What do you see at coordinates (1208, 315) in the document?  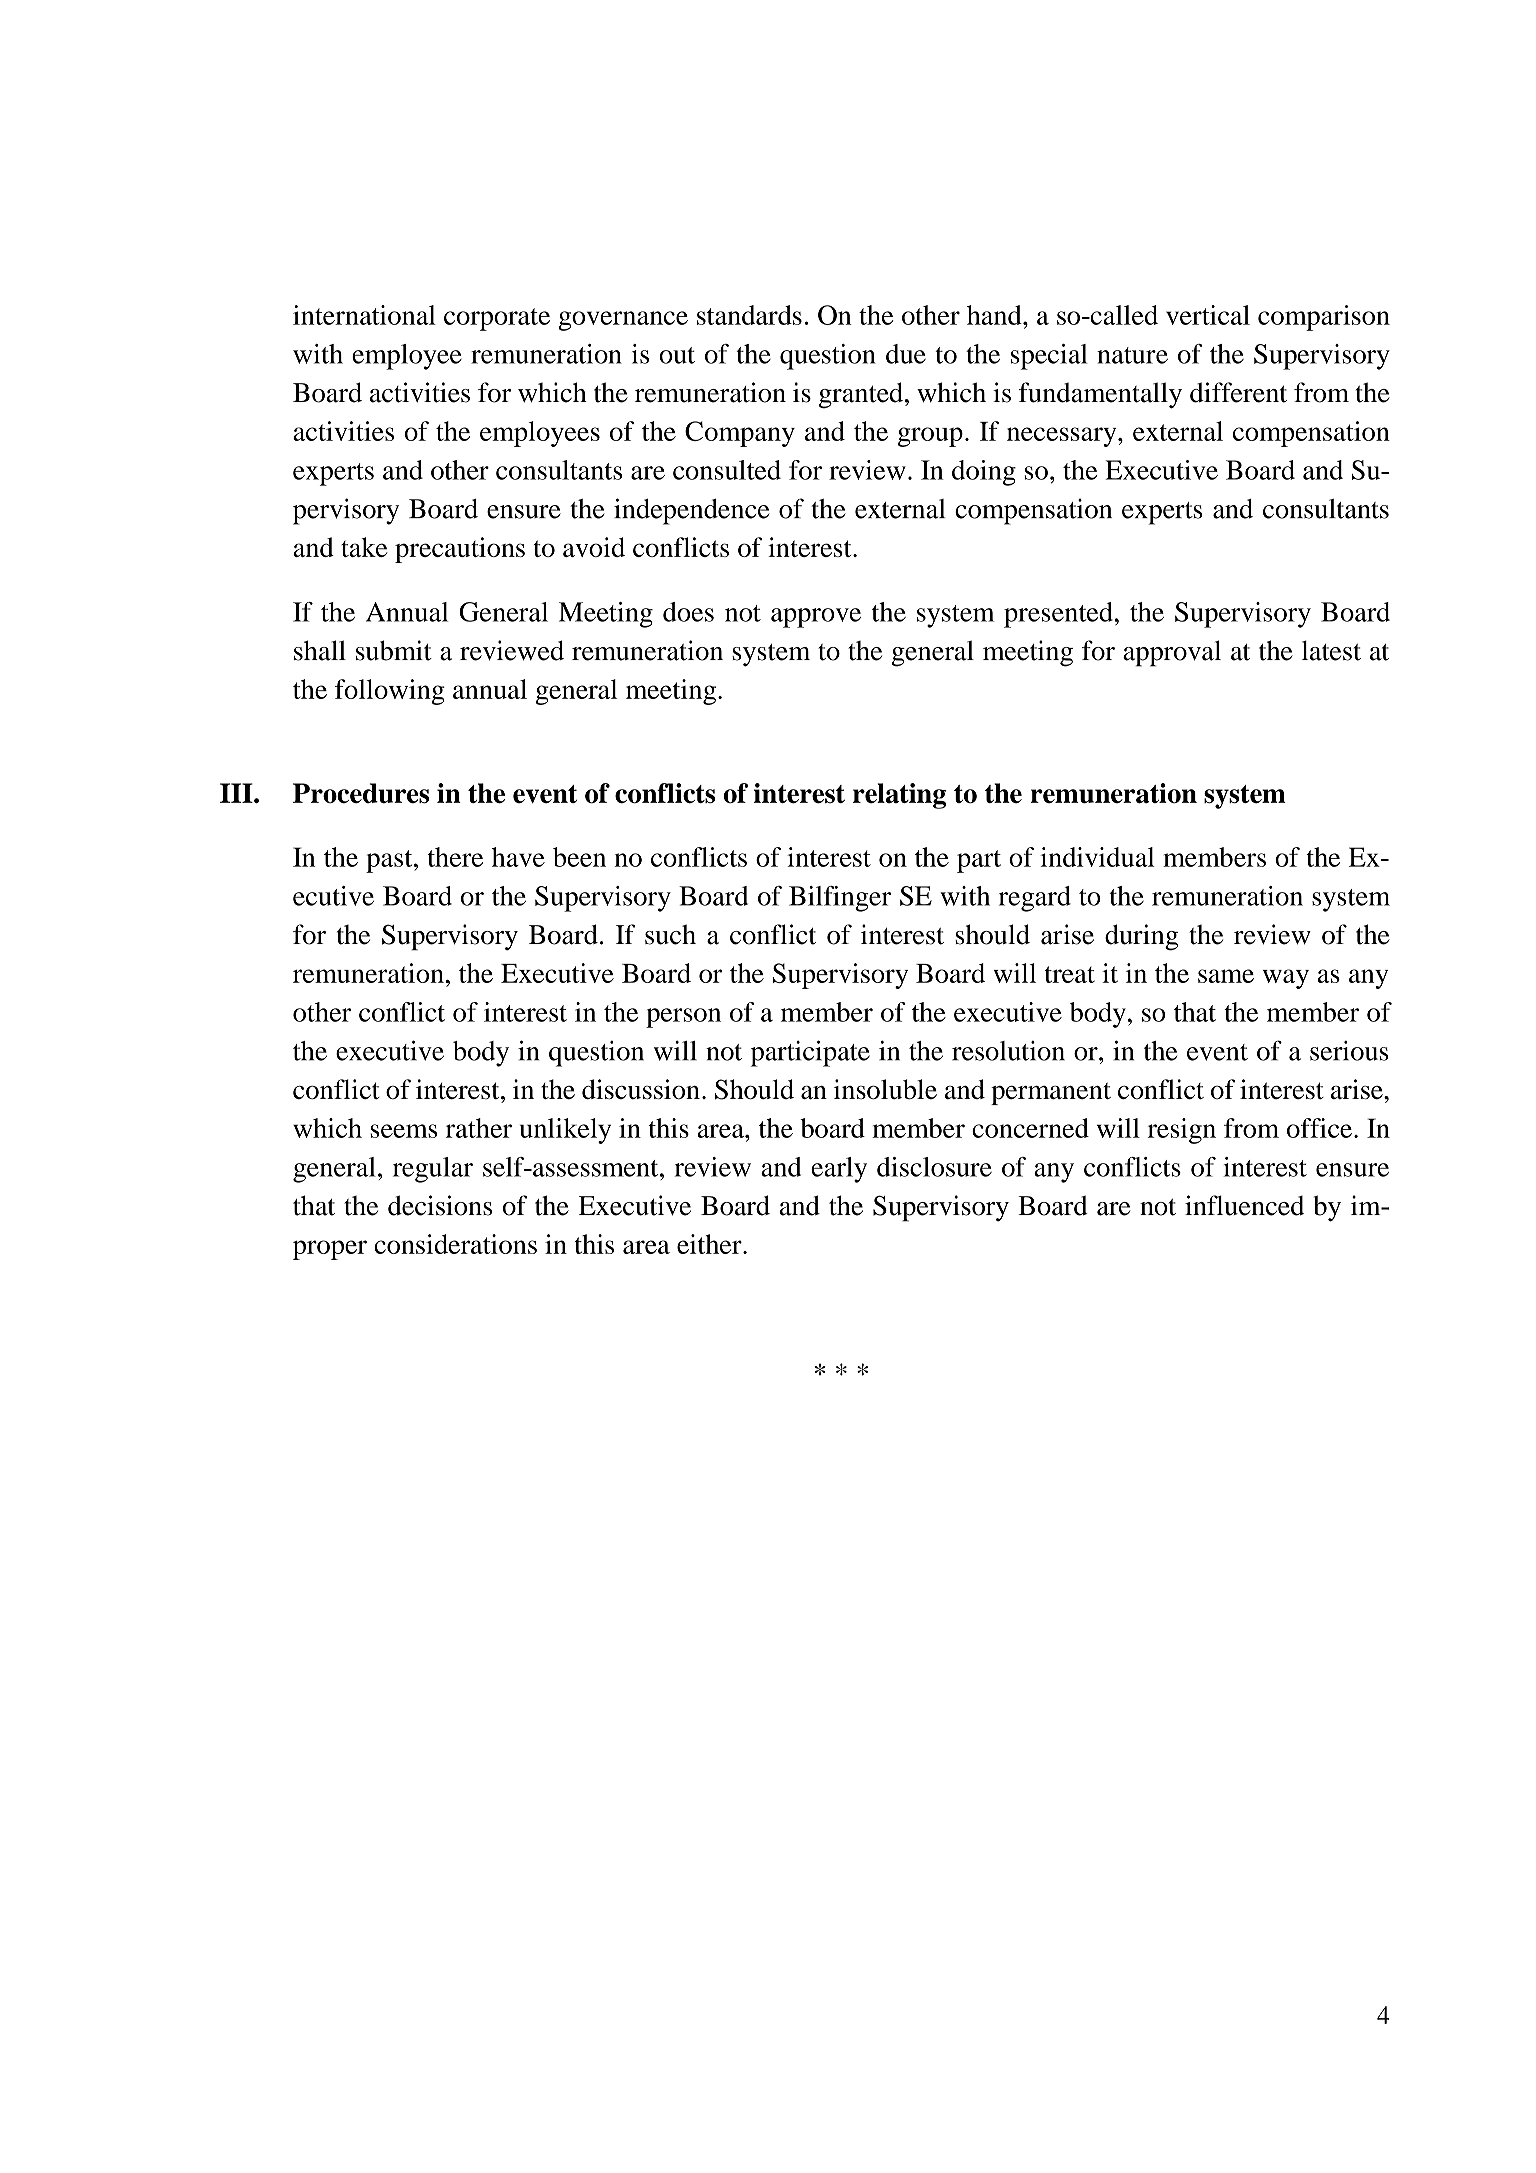 I see `vertical` at bounding box center [1208, 315].
